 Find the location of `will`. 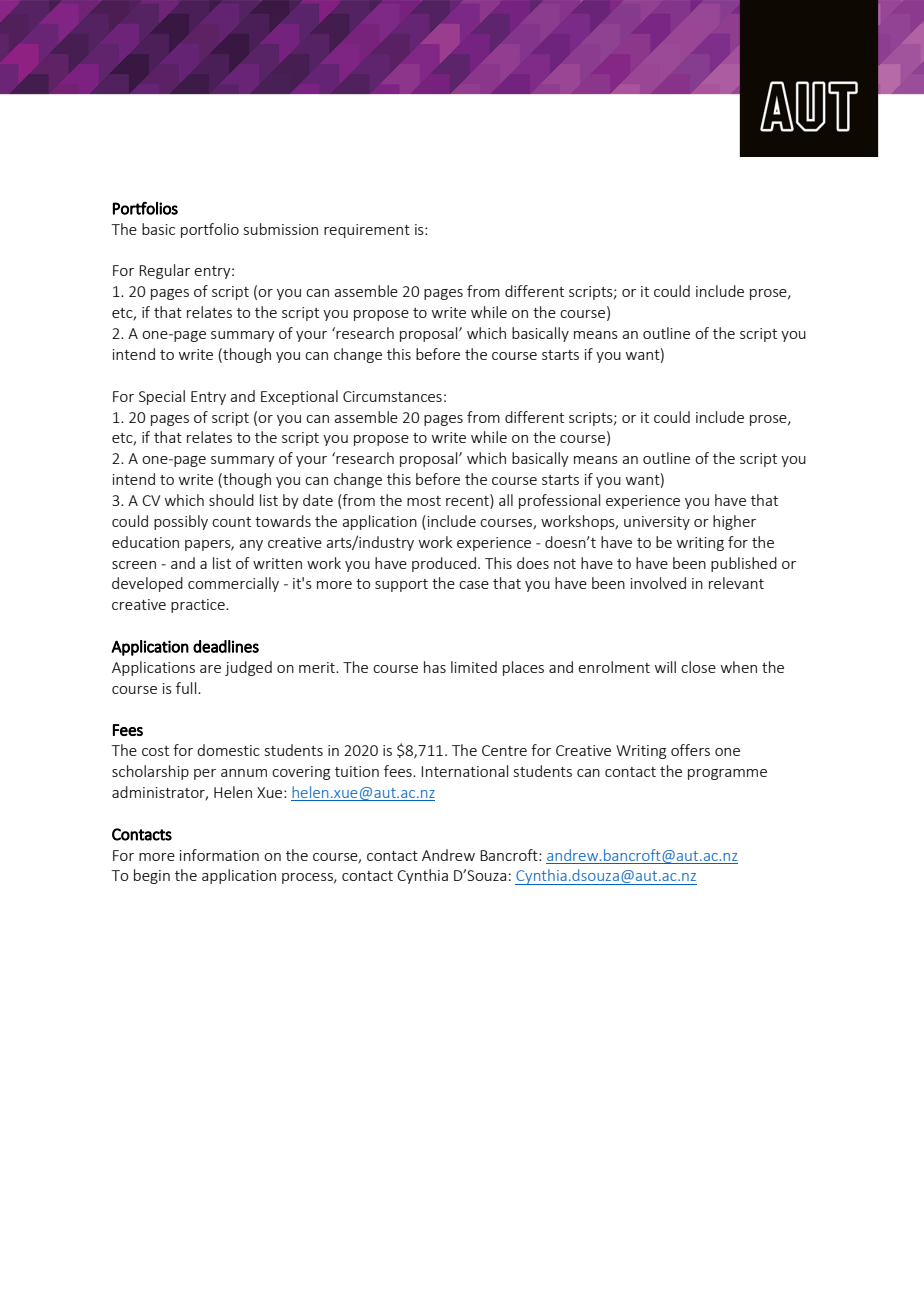

will is located at coordinates (665, 667).
